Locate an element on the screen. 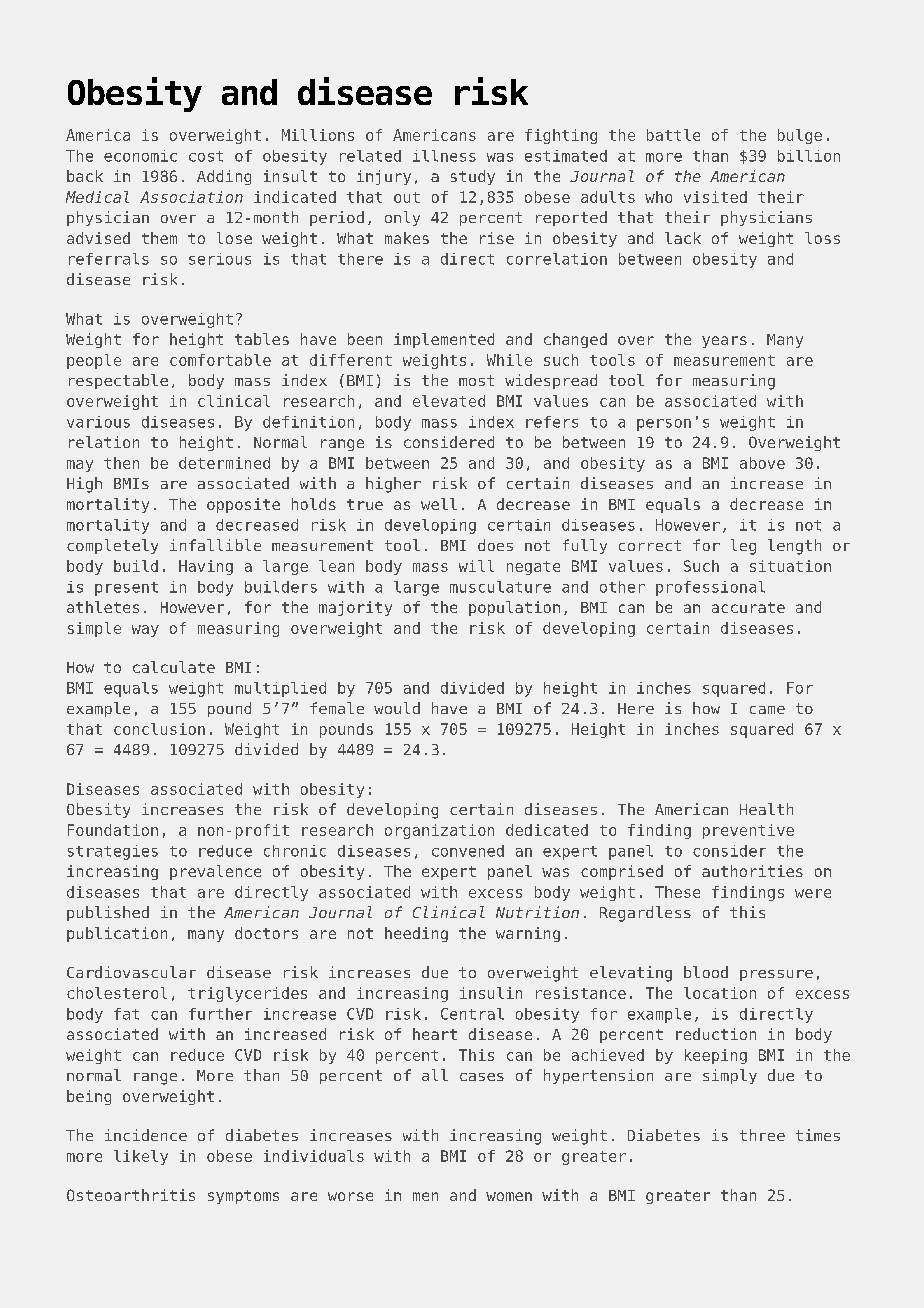 This screenshot has width=924, height=1308. economic is located at coordinates (140, 156).
